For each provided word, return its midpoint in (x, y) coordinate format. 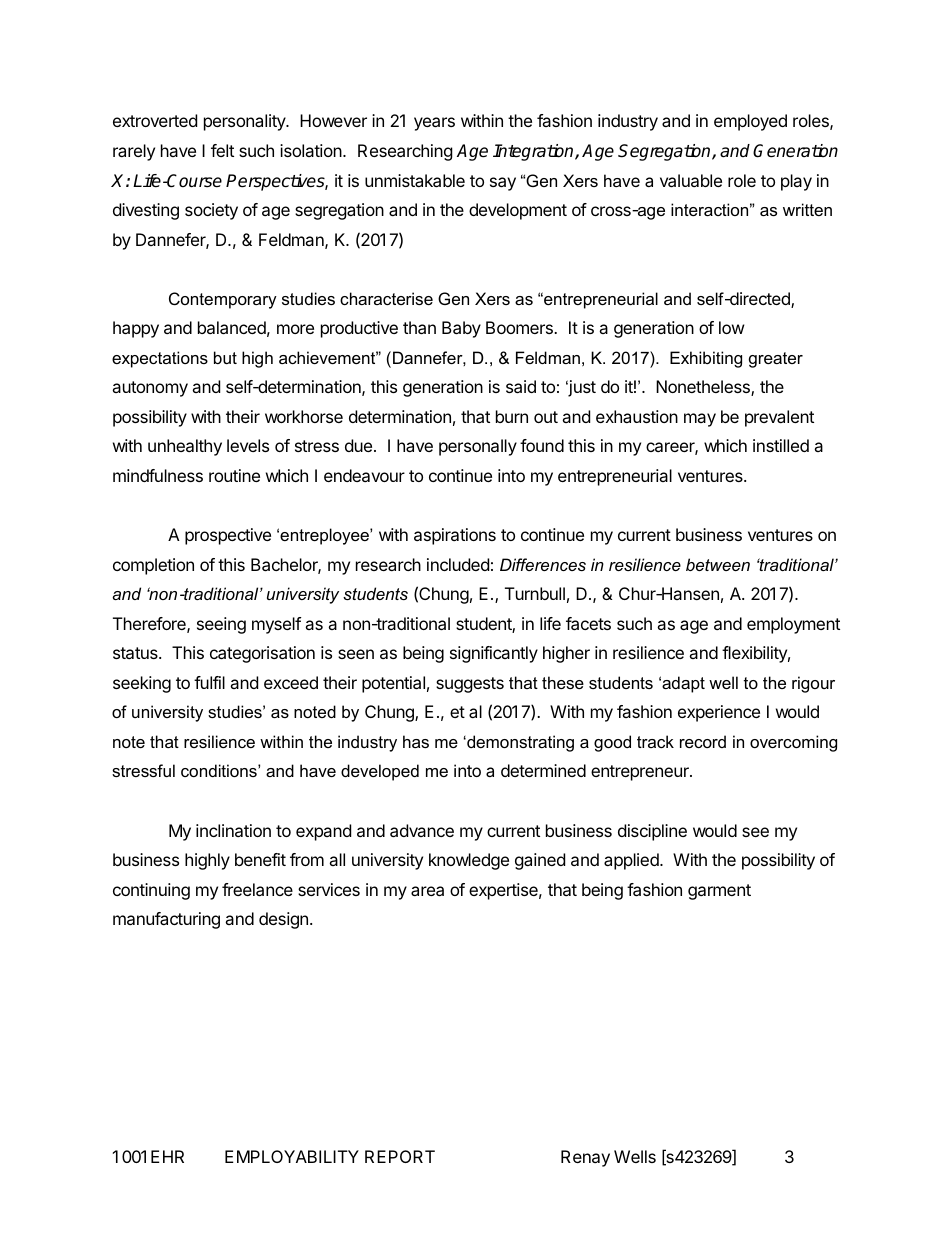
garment (719, 892)
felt (222, 150)
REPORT (400, 1156)
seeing (221, 625)
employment (793, 625)
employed (750, 122)
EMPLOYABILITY (292, 1156)
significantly (494, 654)
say (503, 184)
